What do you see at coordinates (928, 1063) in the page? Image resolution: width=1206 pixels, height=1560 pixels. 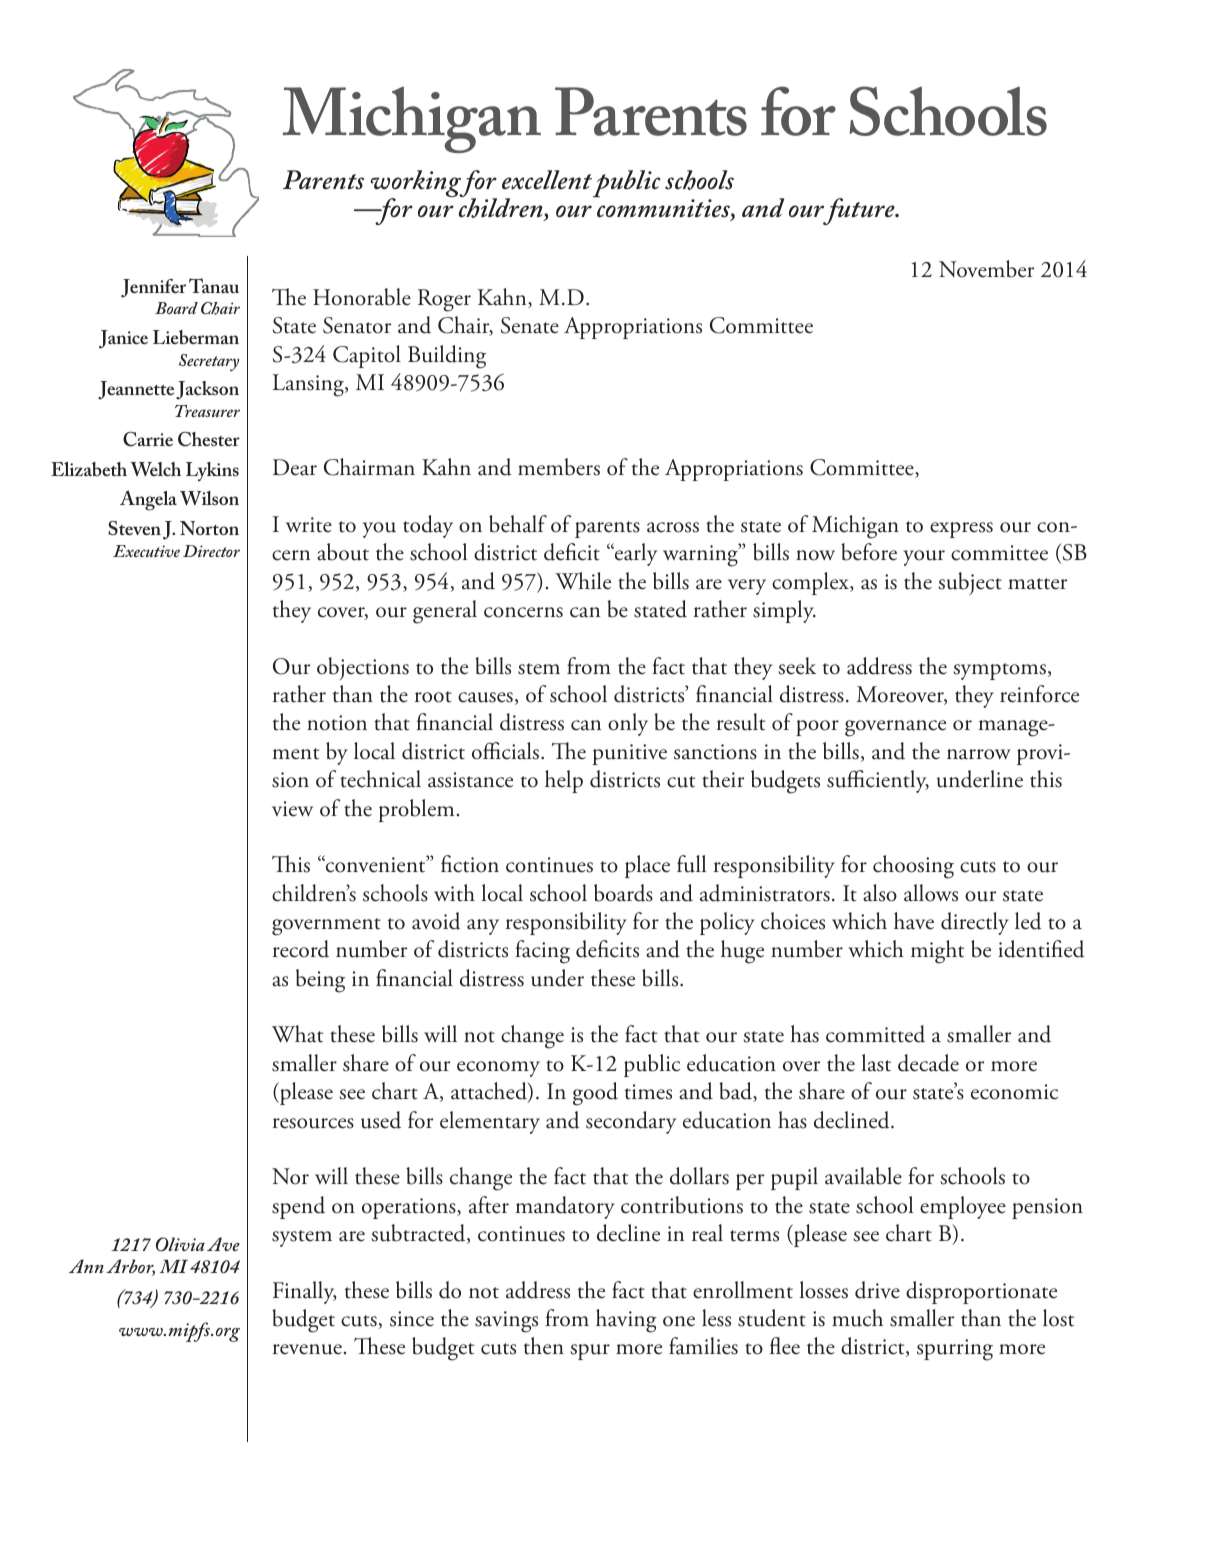 I see `decade` at bounding box center [928, 1063].
